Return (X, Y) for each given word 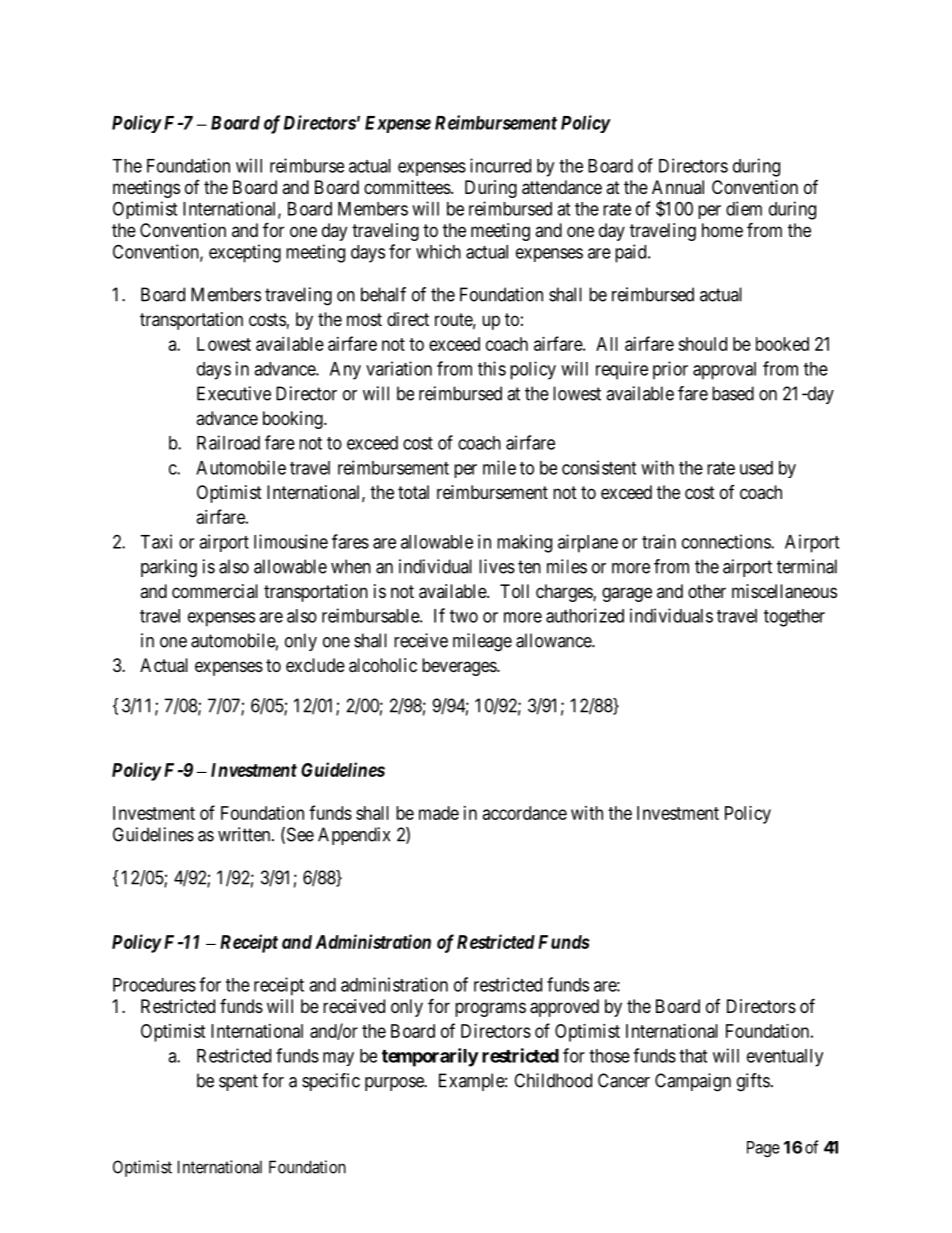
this (492, 368)
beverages (460, 667)
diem (744, 208)
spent (238, 1082)
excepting (245, 253)
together (794, 618)
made (439, 813)
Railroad (228, 442)
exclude (315, 665)
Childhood (553, 1080)
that (693, 1056)
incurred (500, 165)
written (245, 834)
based (733, 393)
